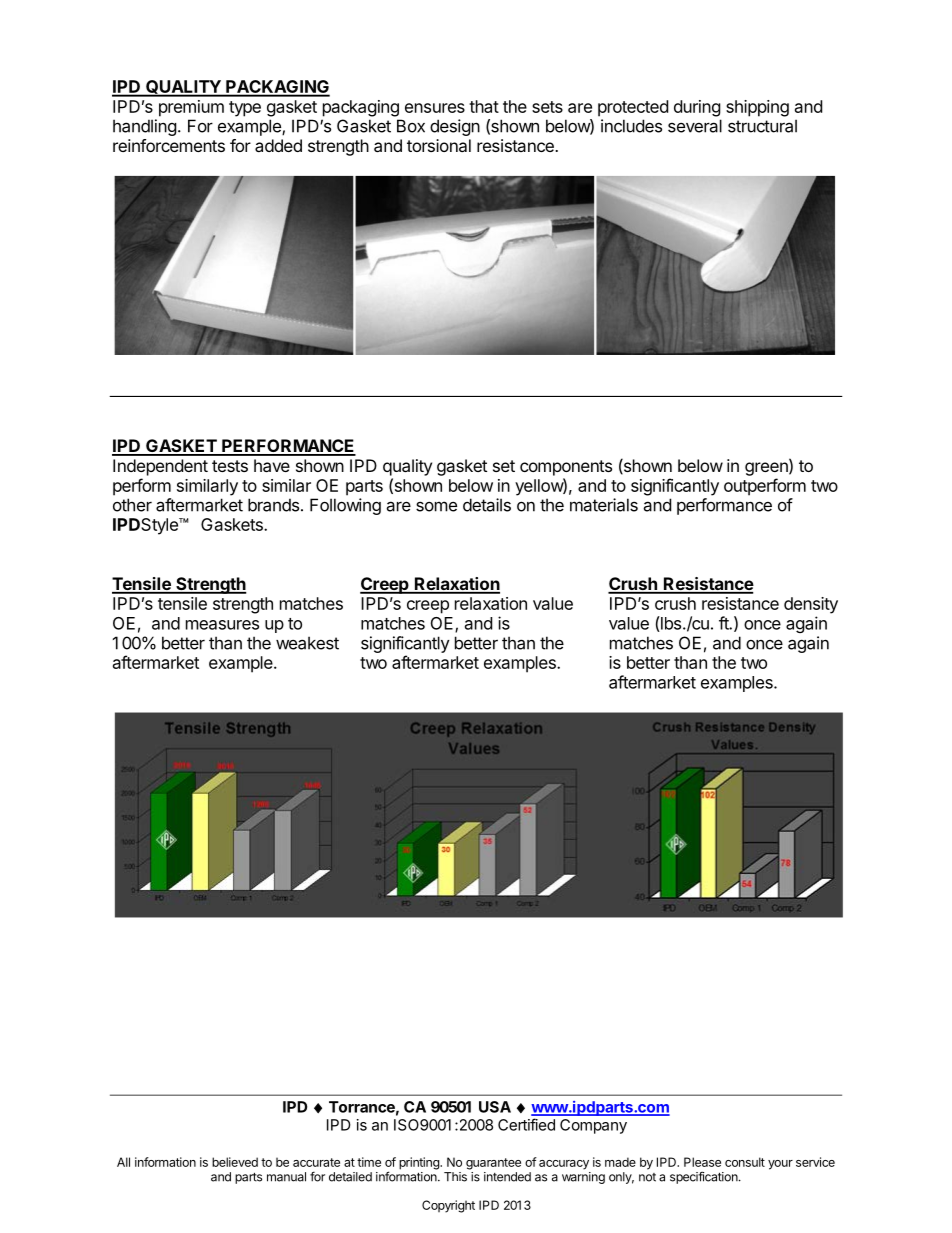  I want to click on structural, so click(762, 126).
